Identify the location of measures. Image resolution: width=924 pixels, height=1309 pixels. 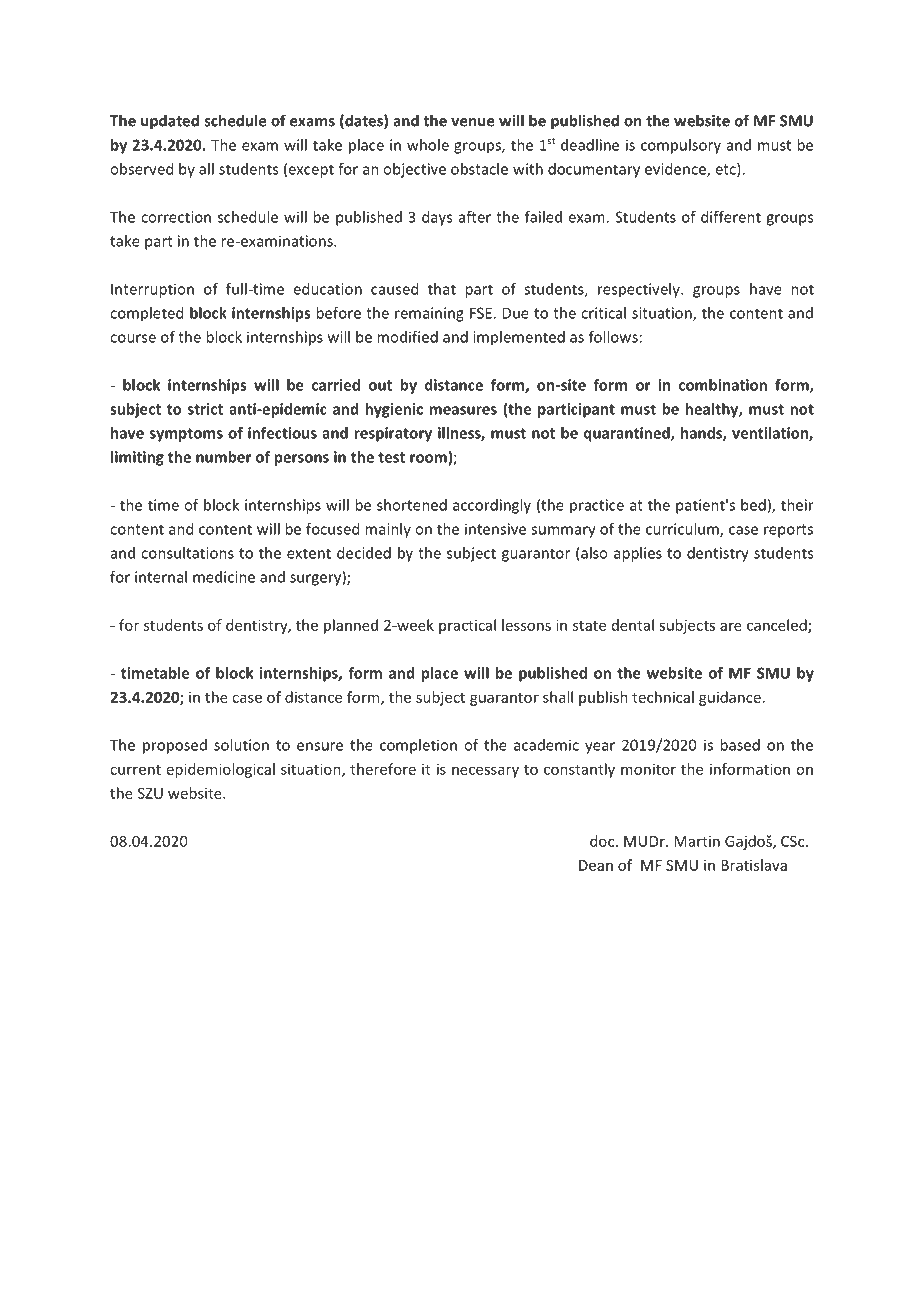
(463, 410).
